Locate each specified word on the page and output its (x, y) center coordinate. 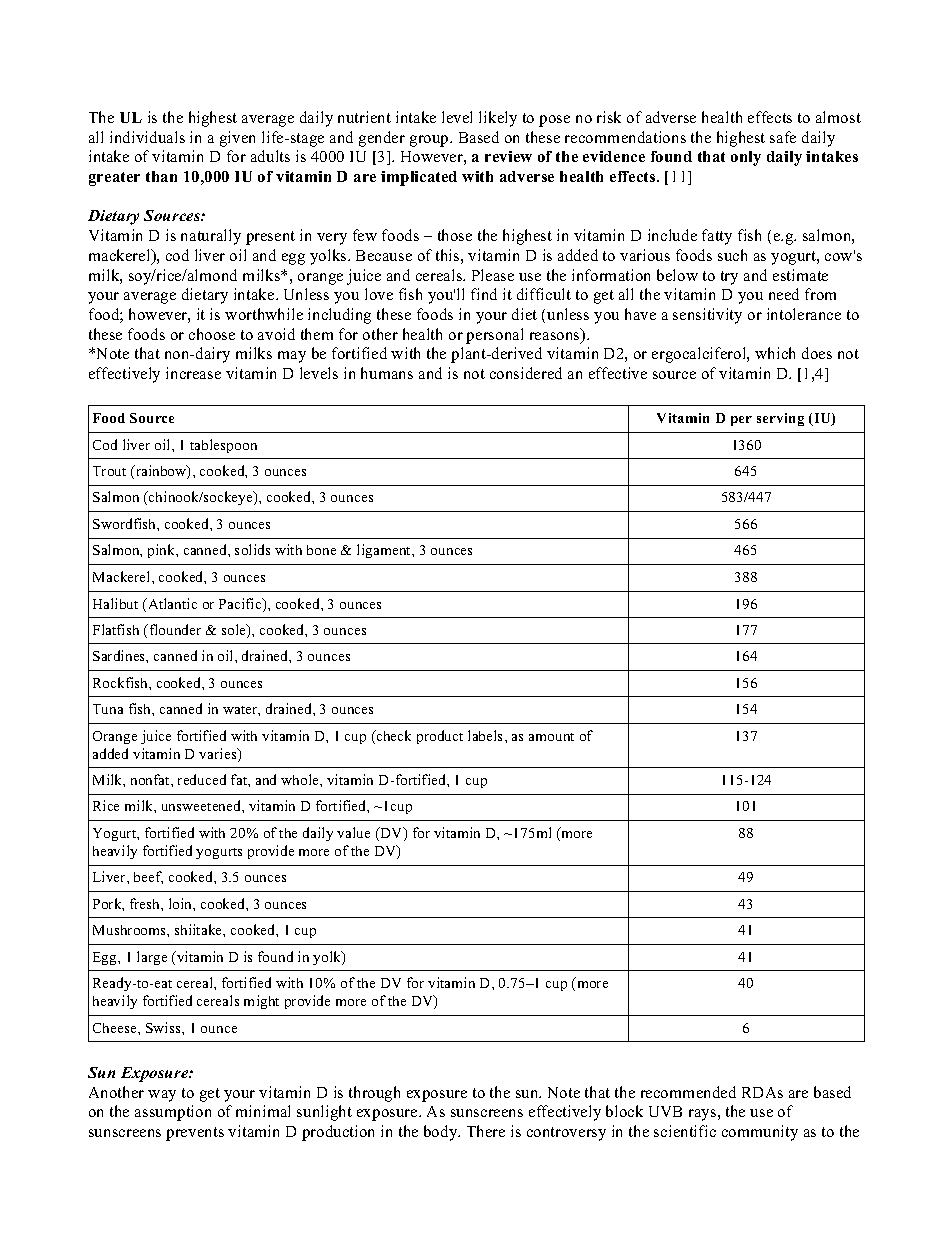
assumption (173, 1113)
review (508, 156)
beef (148, 877)
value (353, 832)
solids (252, 549)
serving (780, 419)
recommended (688, 1092)
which (775, 353)
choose (212, 334)
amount (551, 737)
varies (219, 755)
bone (321, 550)
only (746, 158)
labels (487, 735)
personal (494, 336)
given (237, 139)
